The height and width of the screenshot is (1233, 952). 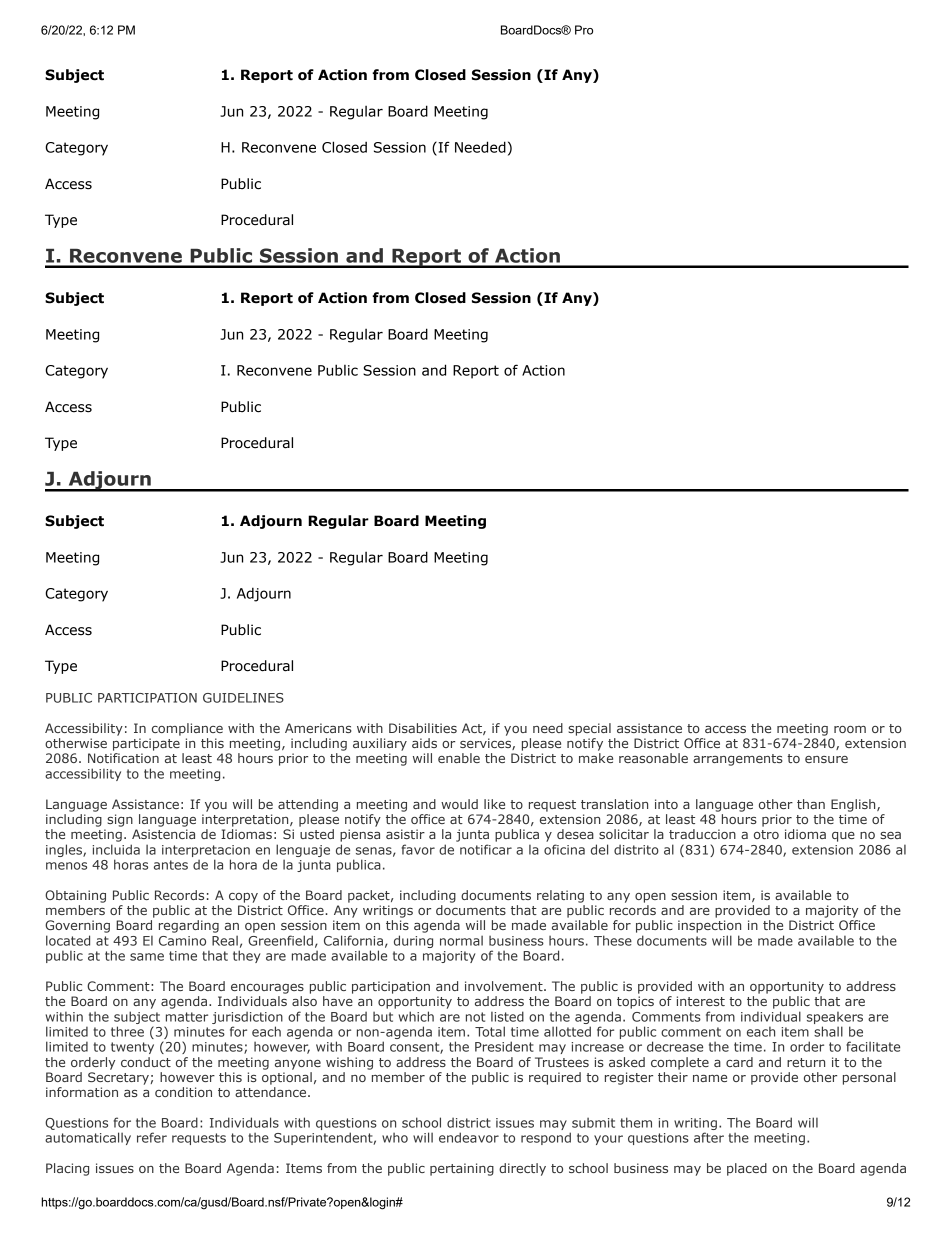 I want to click on Disabilities, so click(x=423, y=728).
